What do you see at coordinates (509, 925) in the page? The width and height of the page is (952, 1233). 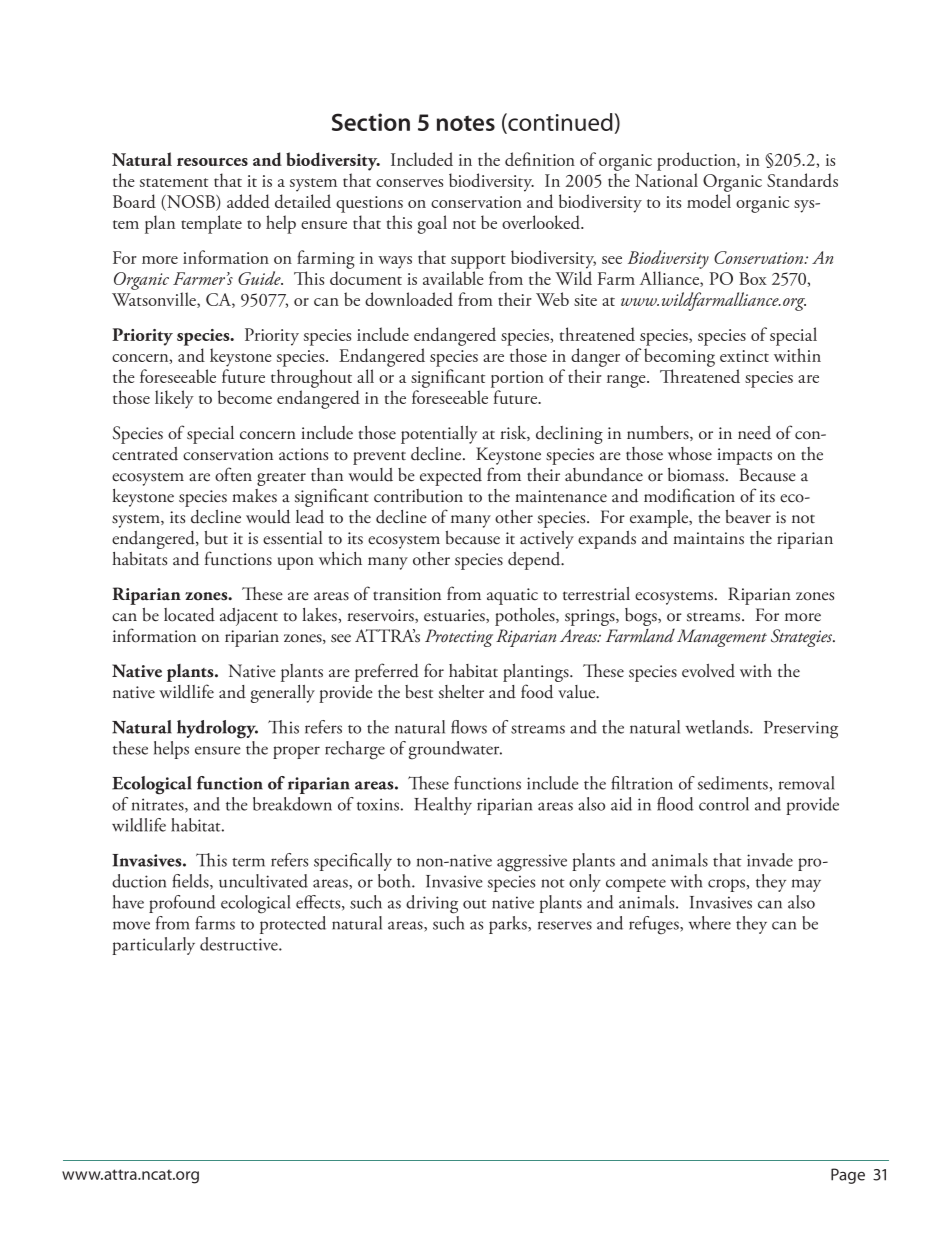 I see `parks` at bounding box center [509, 925].
